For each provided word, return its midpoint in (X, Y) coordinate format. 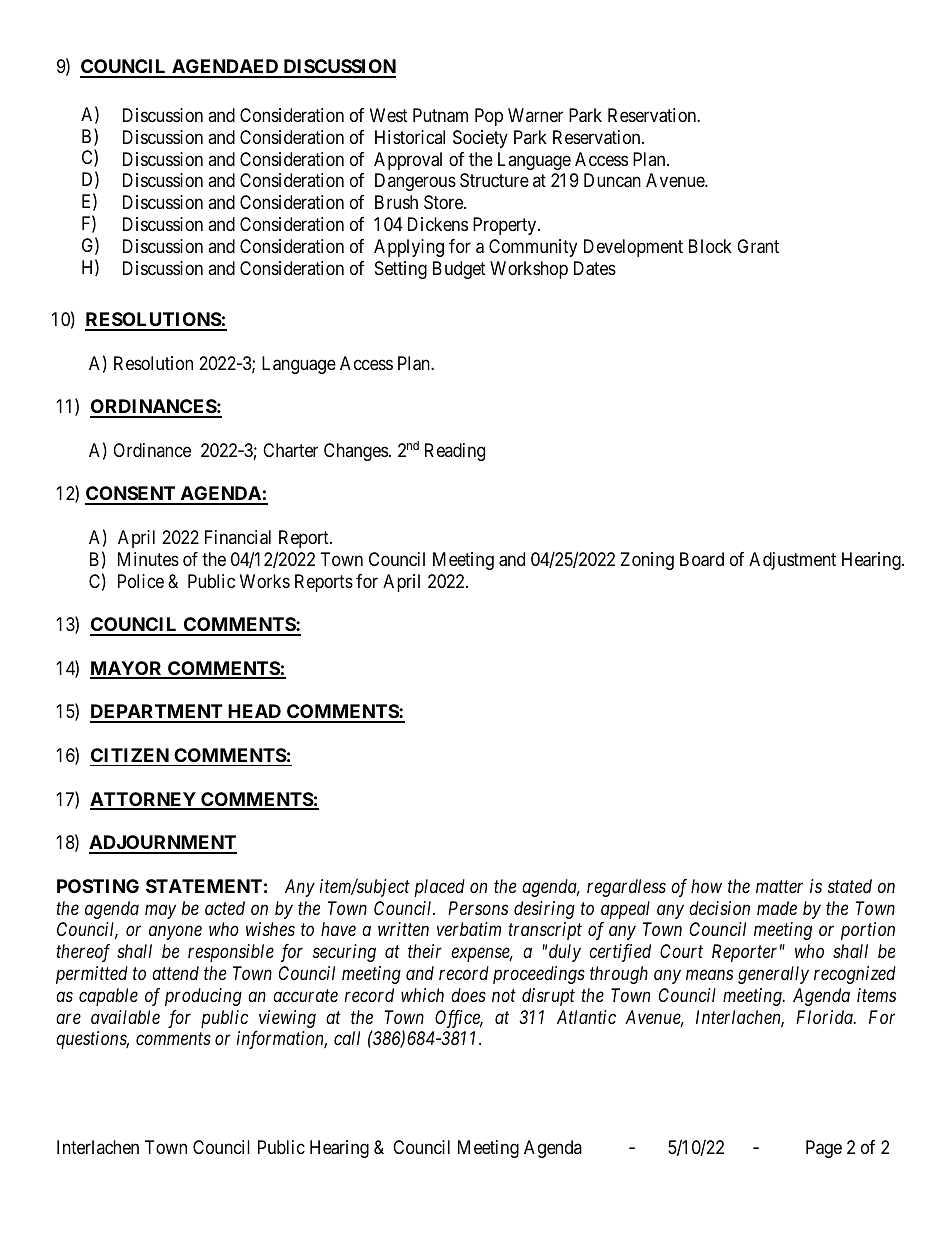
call (347, 1038)
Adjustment (792, 561)
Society (480, 139)
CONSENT (131, 495)
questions (92, 1040)
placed (440, 888)
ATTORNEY (144, 800)
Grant (758, 246)
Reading (455, 452)
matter (779, 887)
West (389, 115)
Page (824, 1149)
